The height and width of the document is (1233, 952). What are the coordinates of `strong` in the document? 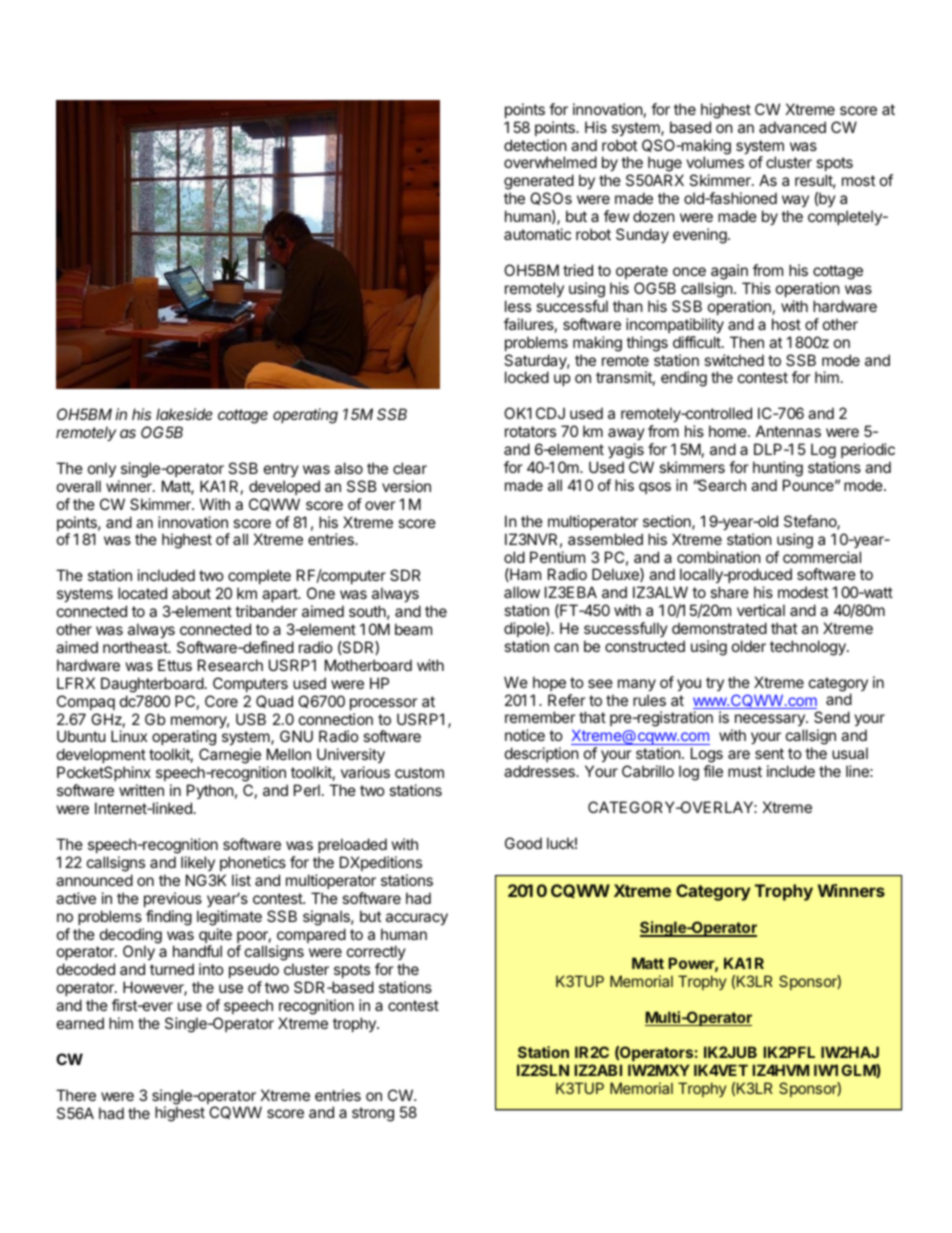 It's located at (373, 1114).
